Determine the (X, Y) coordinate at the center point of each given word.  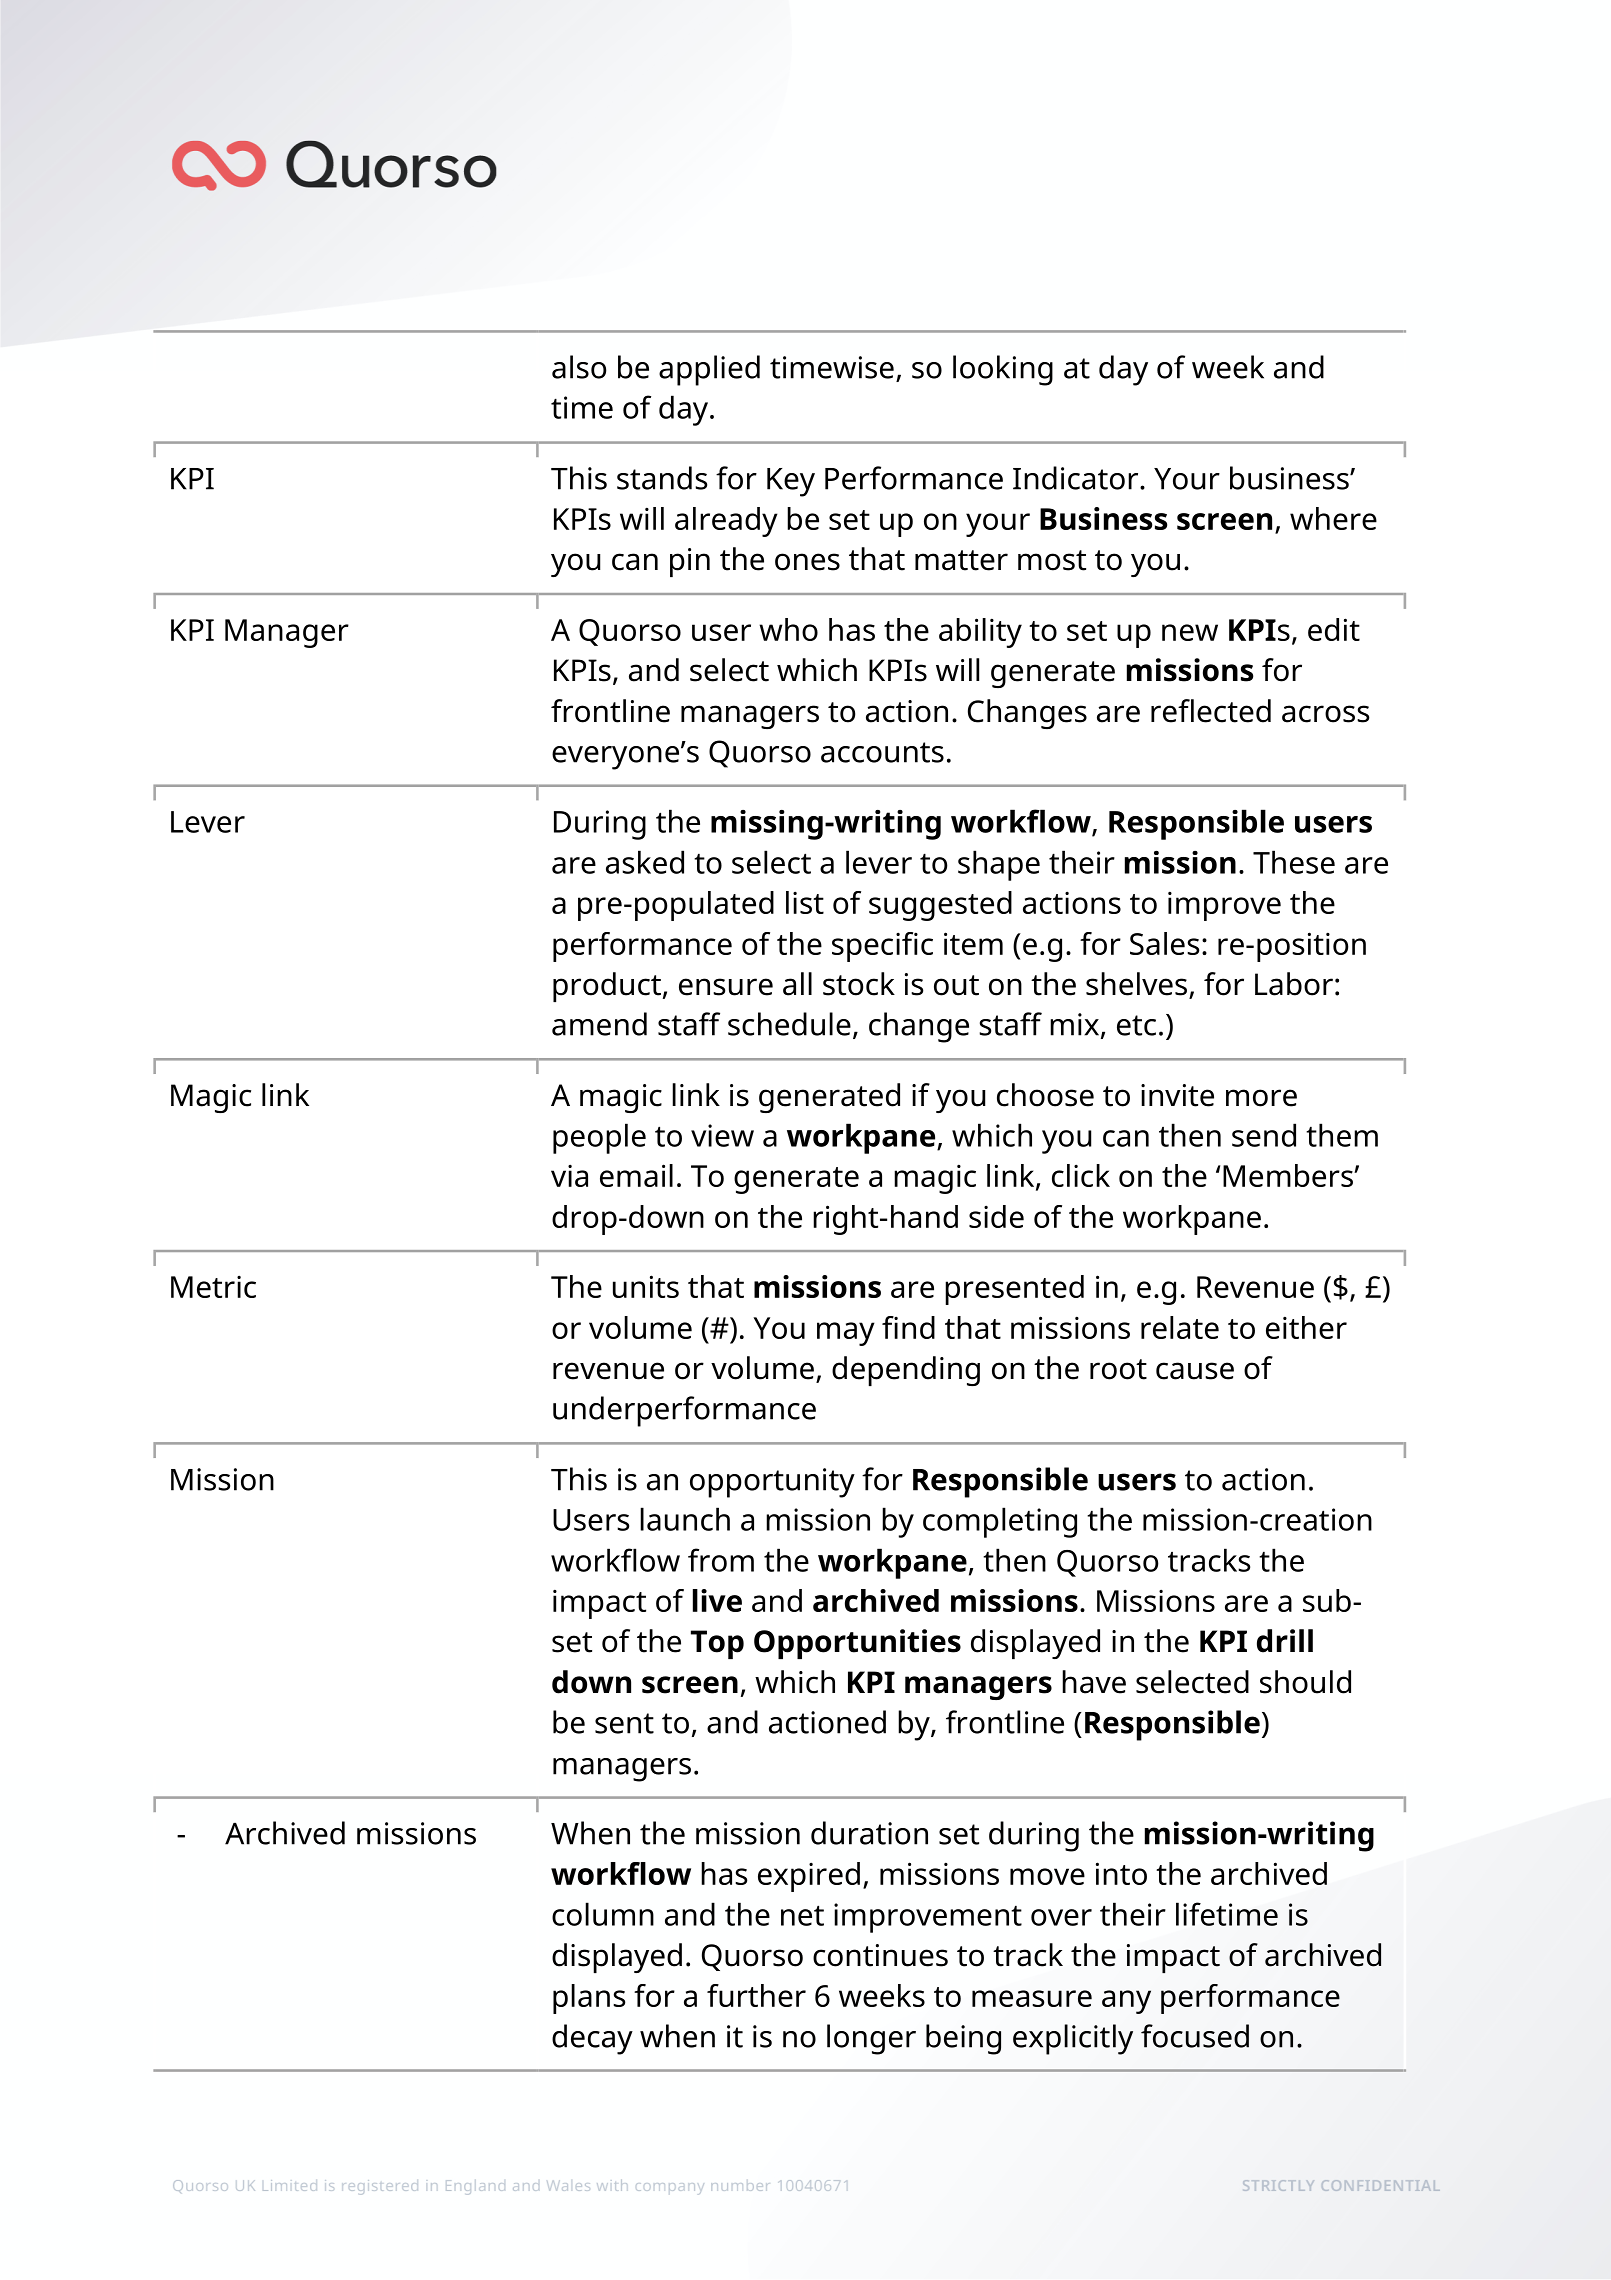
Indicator (1077, 478)
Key (791, 482)
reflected (1211, 711)
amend (599, 1024)
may (846, 1334)
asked (645, 862)
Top (717, 1644)
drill (1285, 1641)
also (579, 367)
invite (1177, 1095)
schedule (789, 1024)
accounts (882, 752)
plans (589, 1999)
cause (1195, 1371)
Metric (213, 1286)
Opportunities (857, 1644)
